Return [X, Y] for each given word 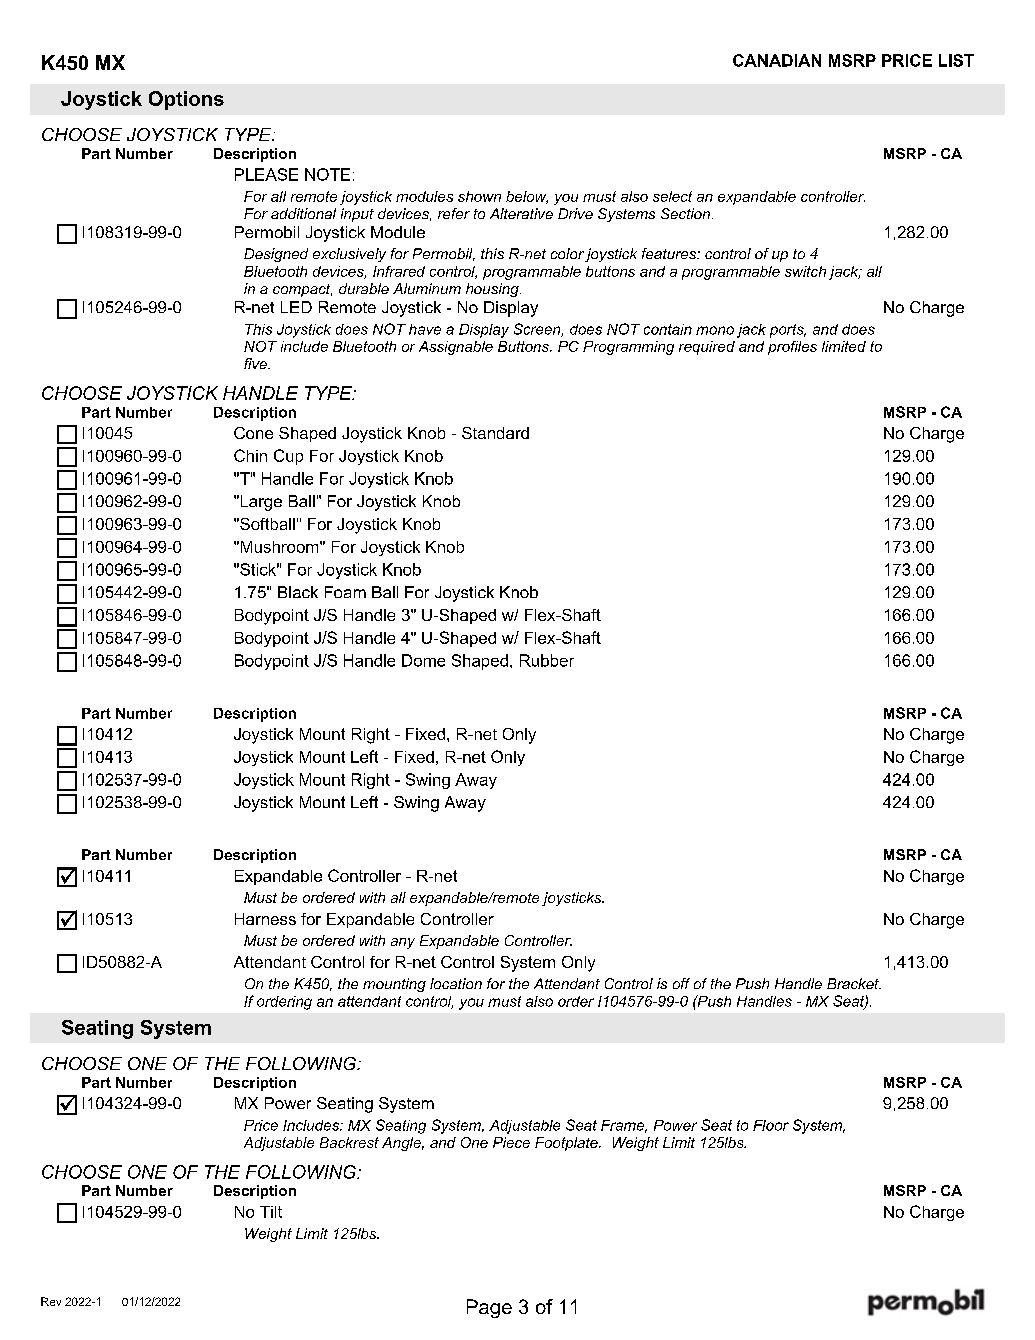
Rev [51, 1301]
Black [298, 592]
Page [489, 1308]
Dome [423, 660]
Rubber [547, 660]
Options [186, 100]
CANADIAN [777, 60]
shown [479, 196]
